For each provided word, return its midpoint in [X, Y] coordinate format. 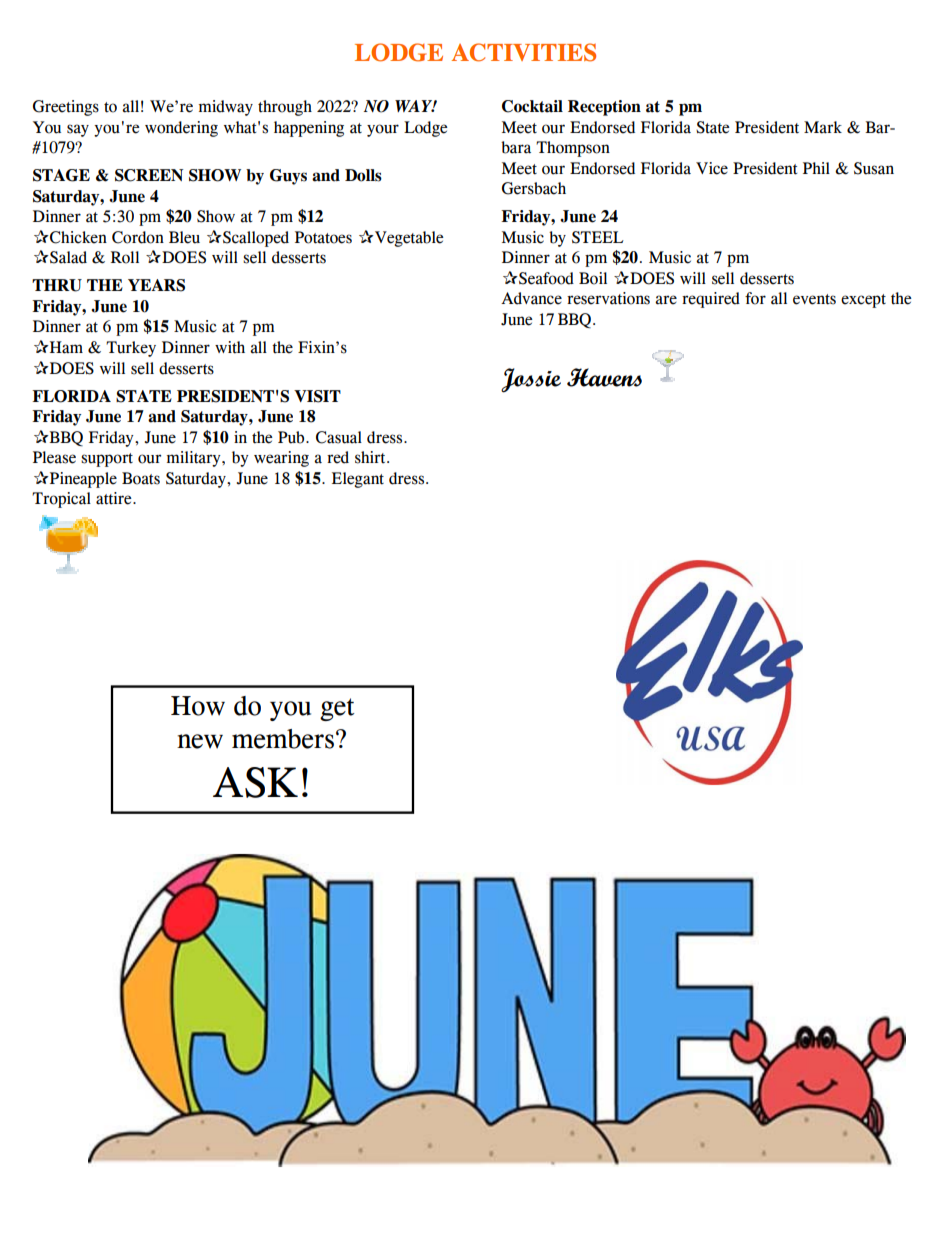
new [200, 741]
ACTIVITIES [524, 52]
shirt [371, 457]
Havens [604, 377]
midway [226, 108]
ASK [255, 782]
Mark [823, 127]
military [195, 459]
